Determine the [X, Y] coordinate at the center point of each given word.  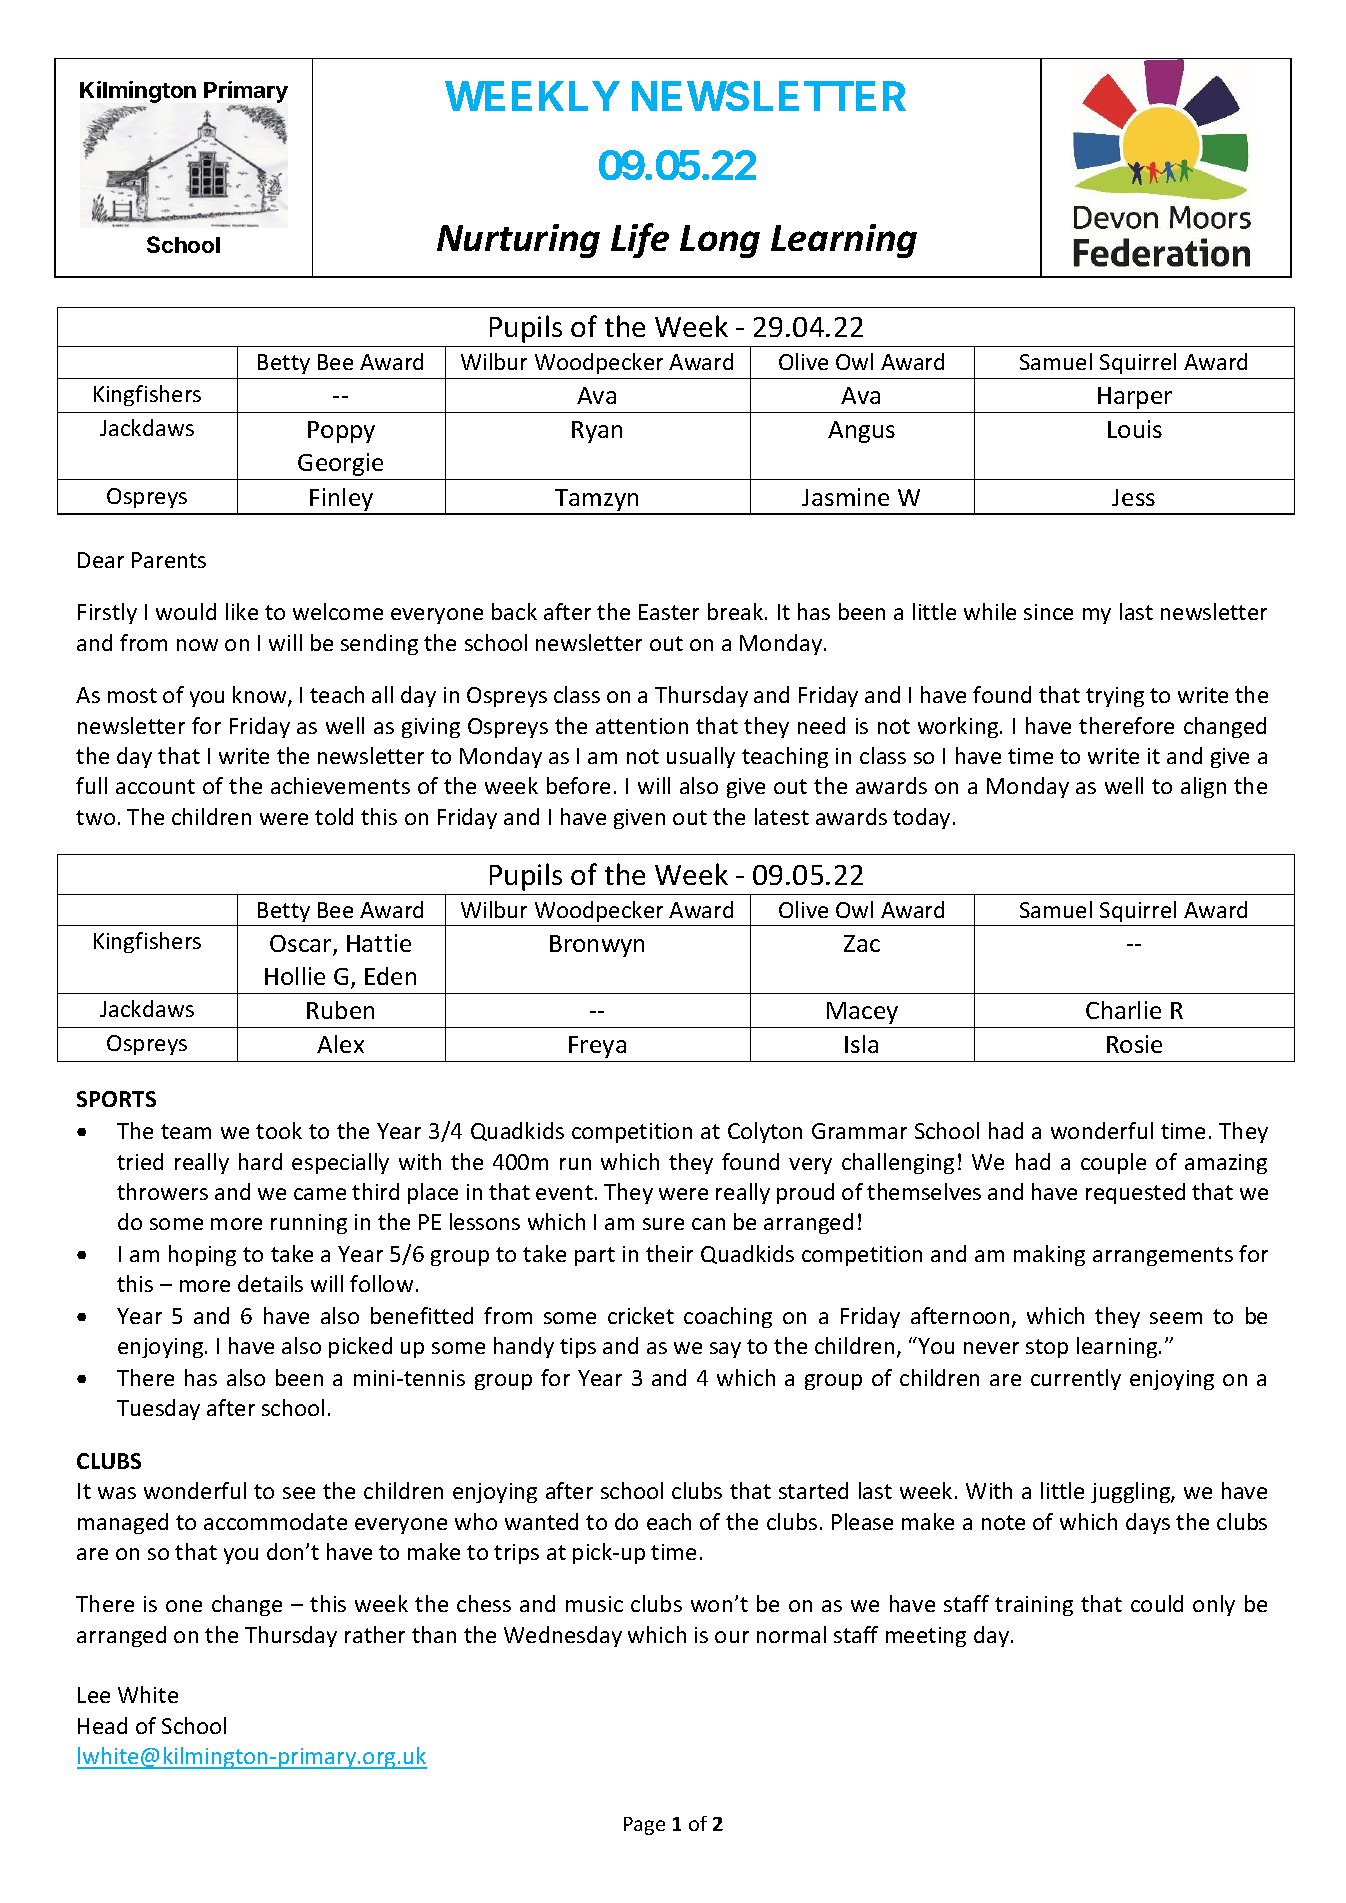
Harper [1135, 398]
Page [644, 1826]
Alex [340, 1044]
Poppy [341, 432]
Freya [597, 1047]
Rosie [1134, 1044]
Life [640, 240]
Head [102, 1725]
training [1034, 1606]
